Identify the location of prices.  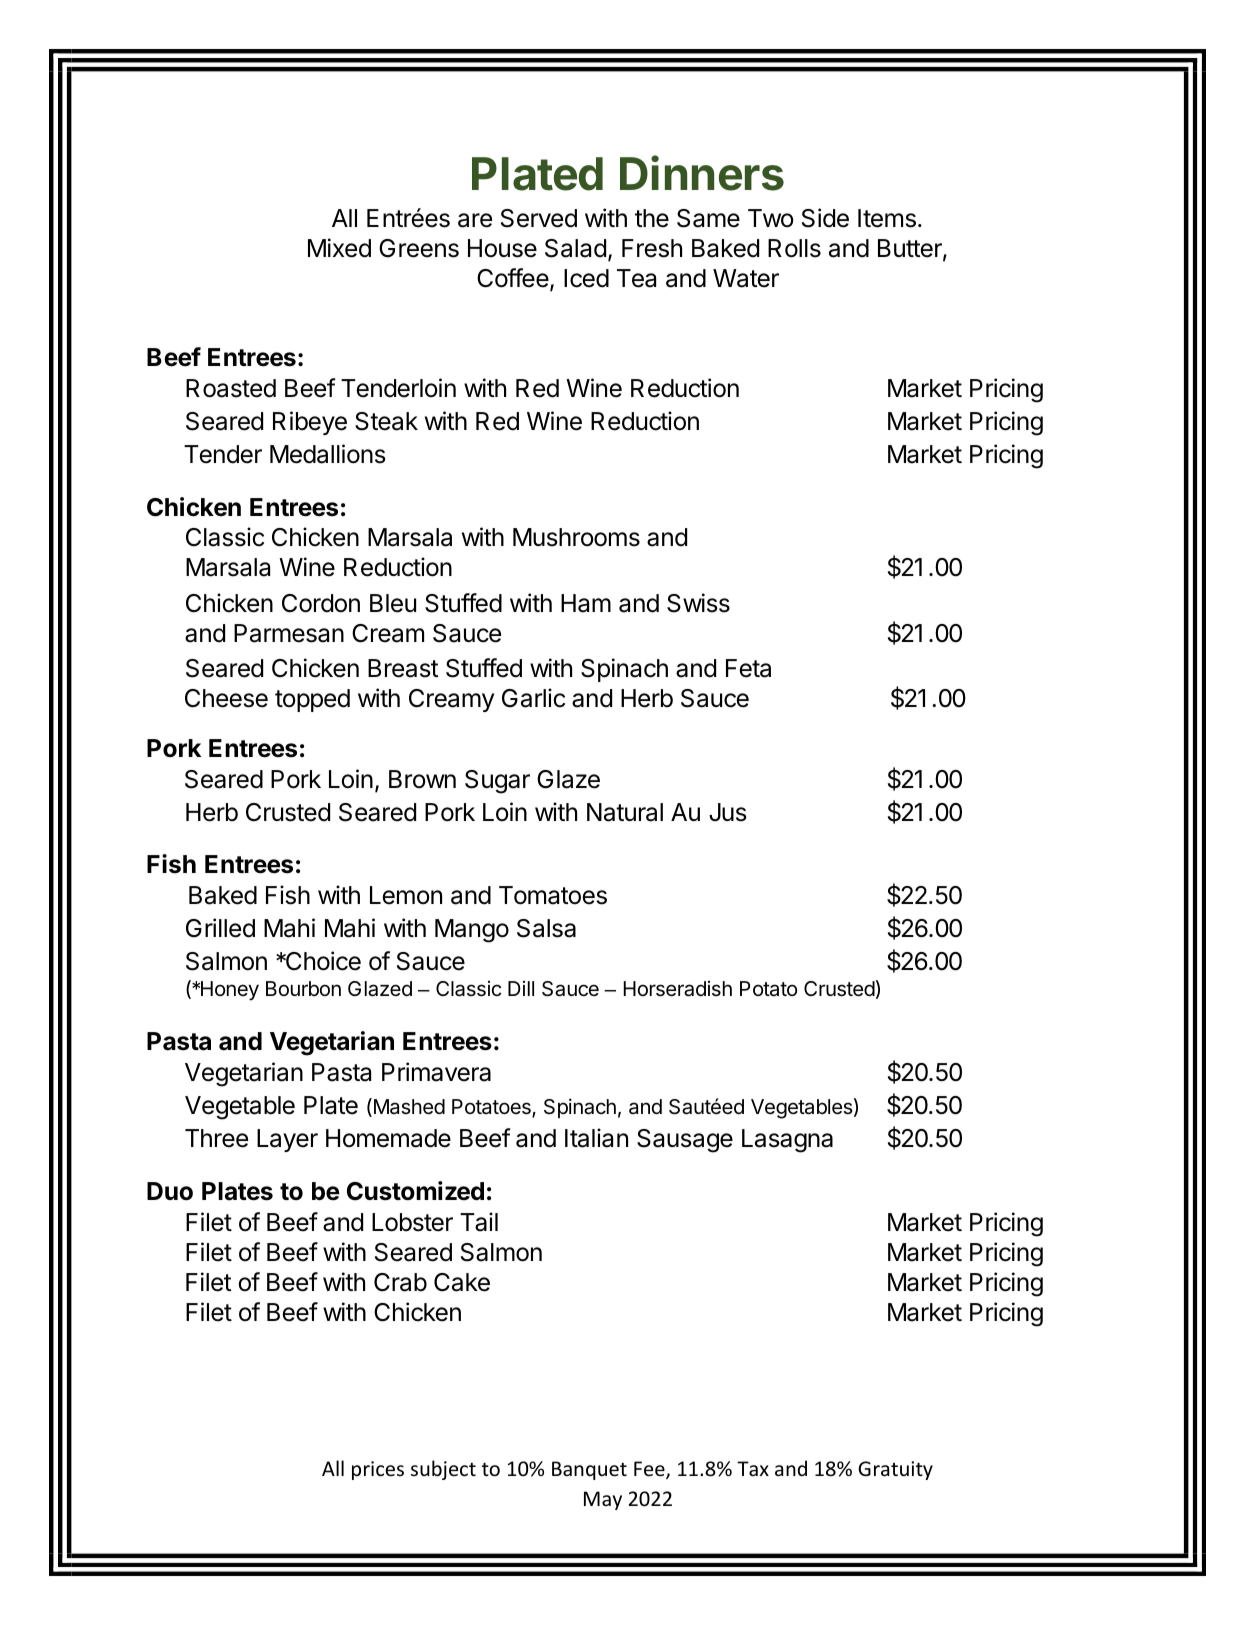
(378, 1470).
